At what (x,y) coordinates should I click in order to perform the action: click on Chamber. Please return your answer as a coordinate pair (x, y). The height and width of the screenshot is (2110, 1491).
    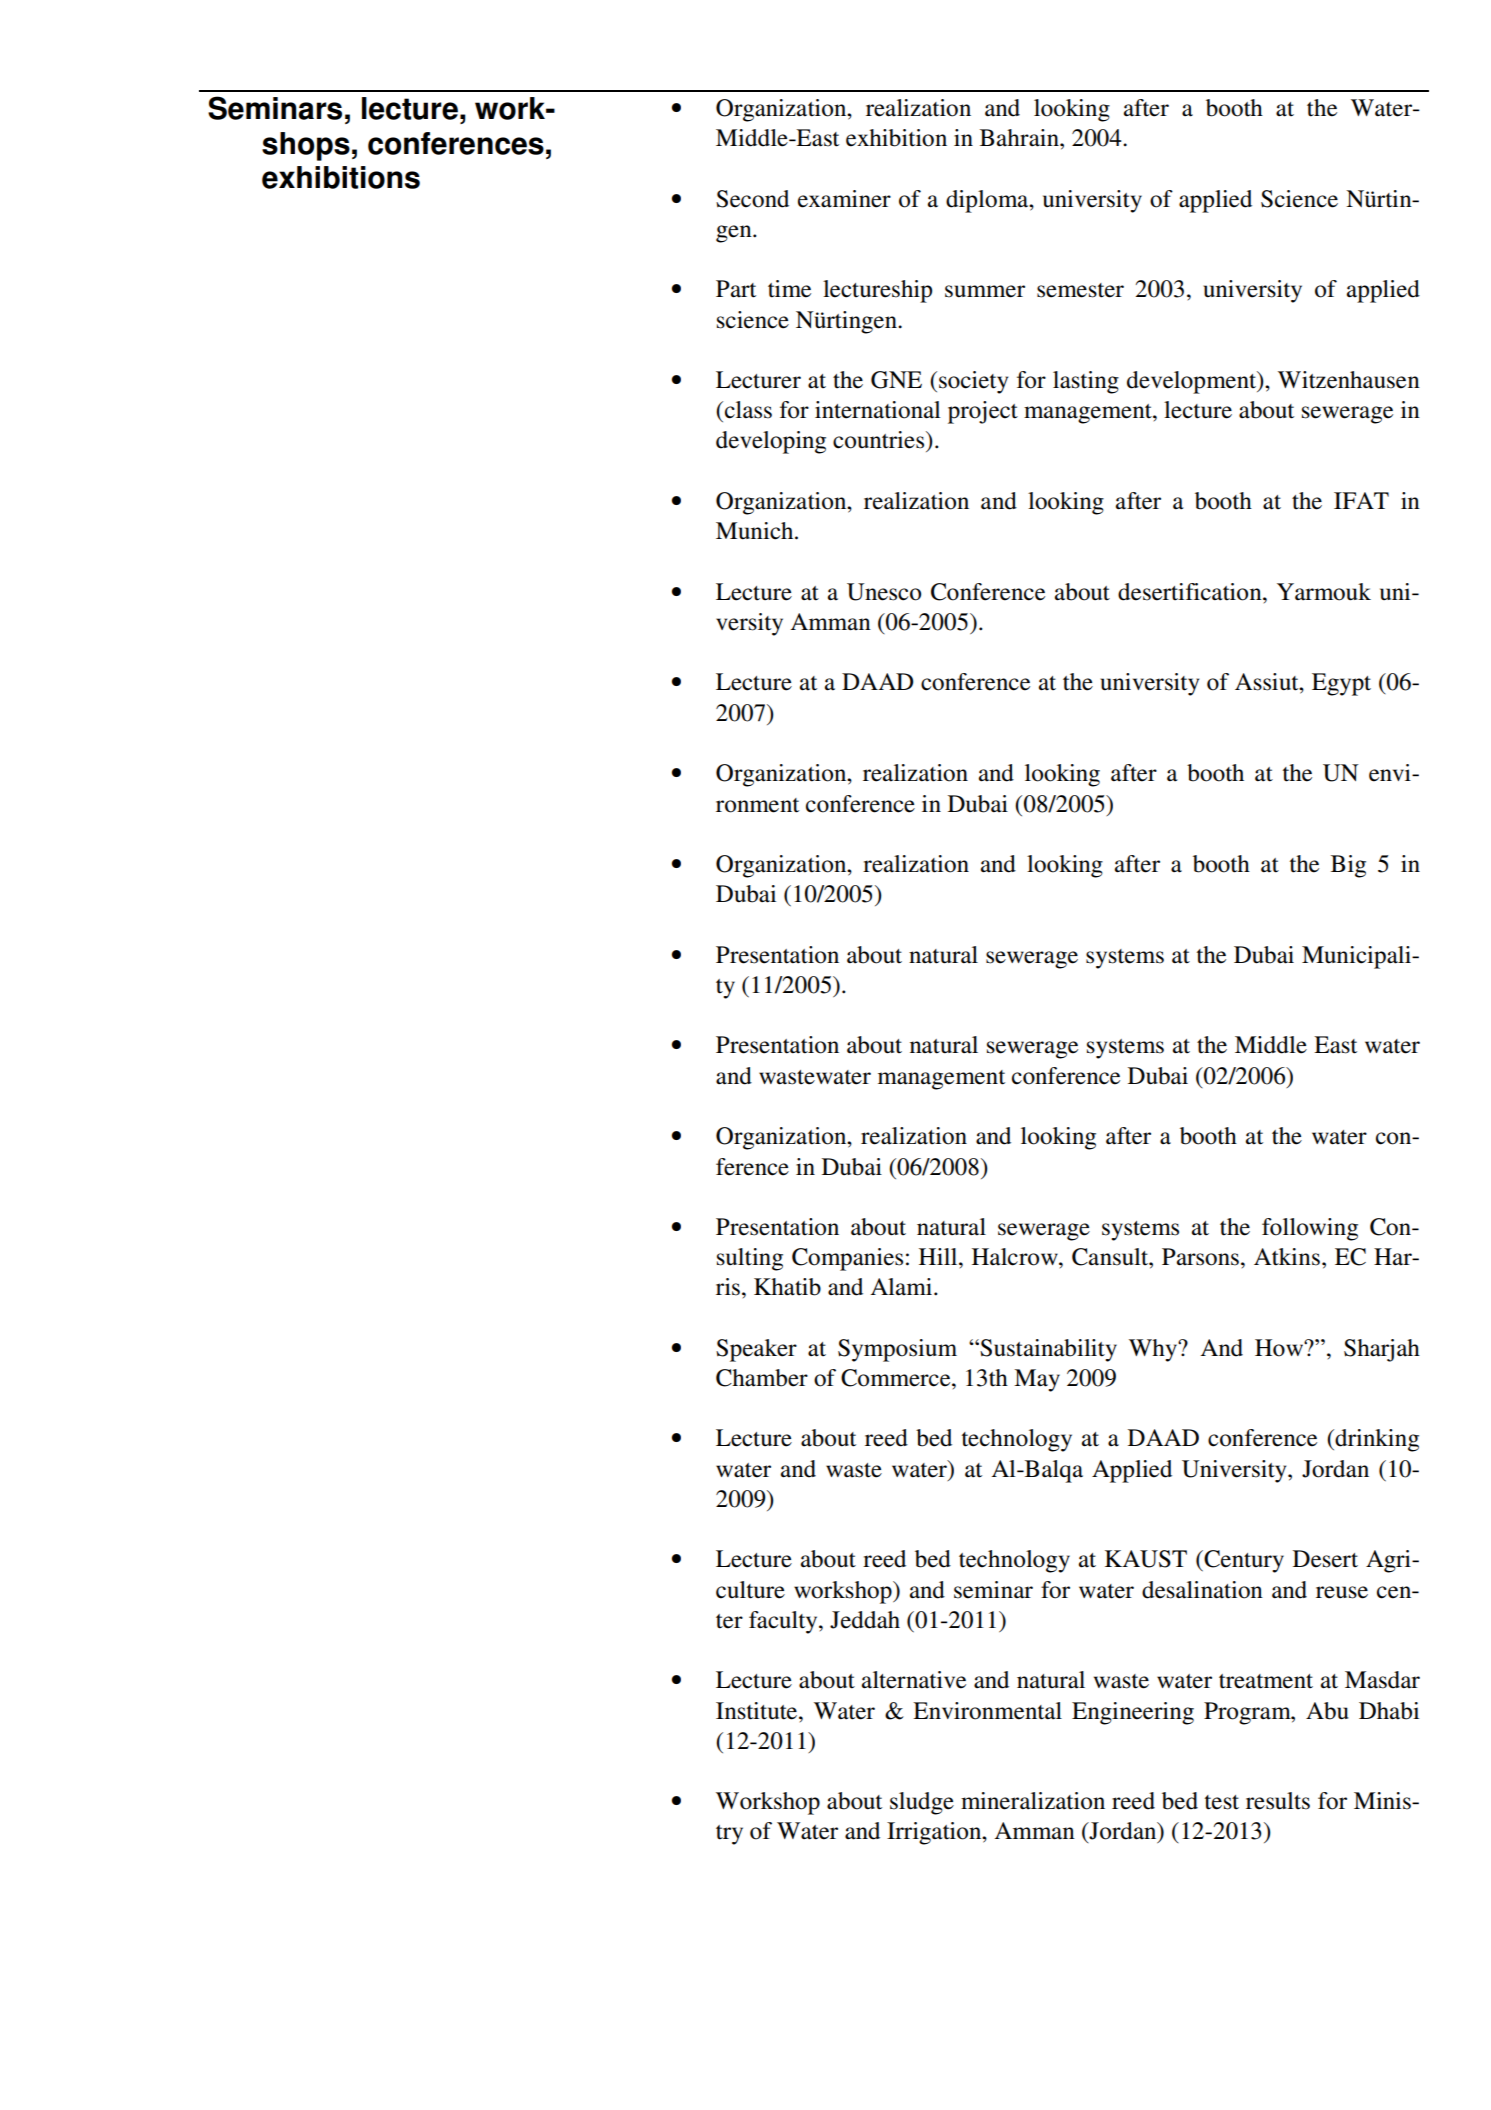
    Looking at the image, I should click on (762, 1378).
